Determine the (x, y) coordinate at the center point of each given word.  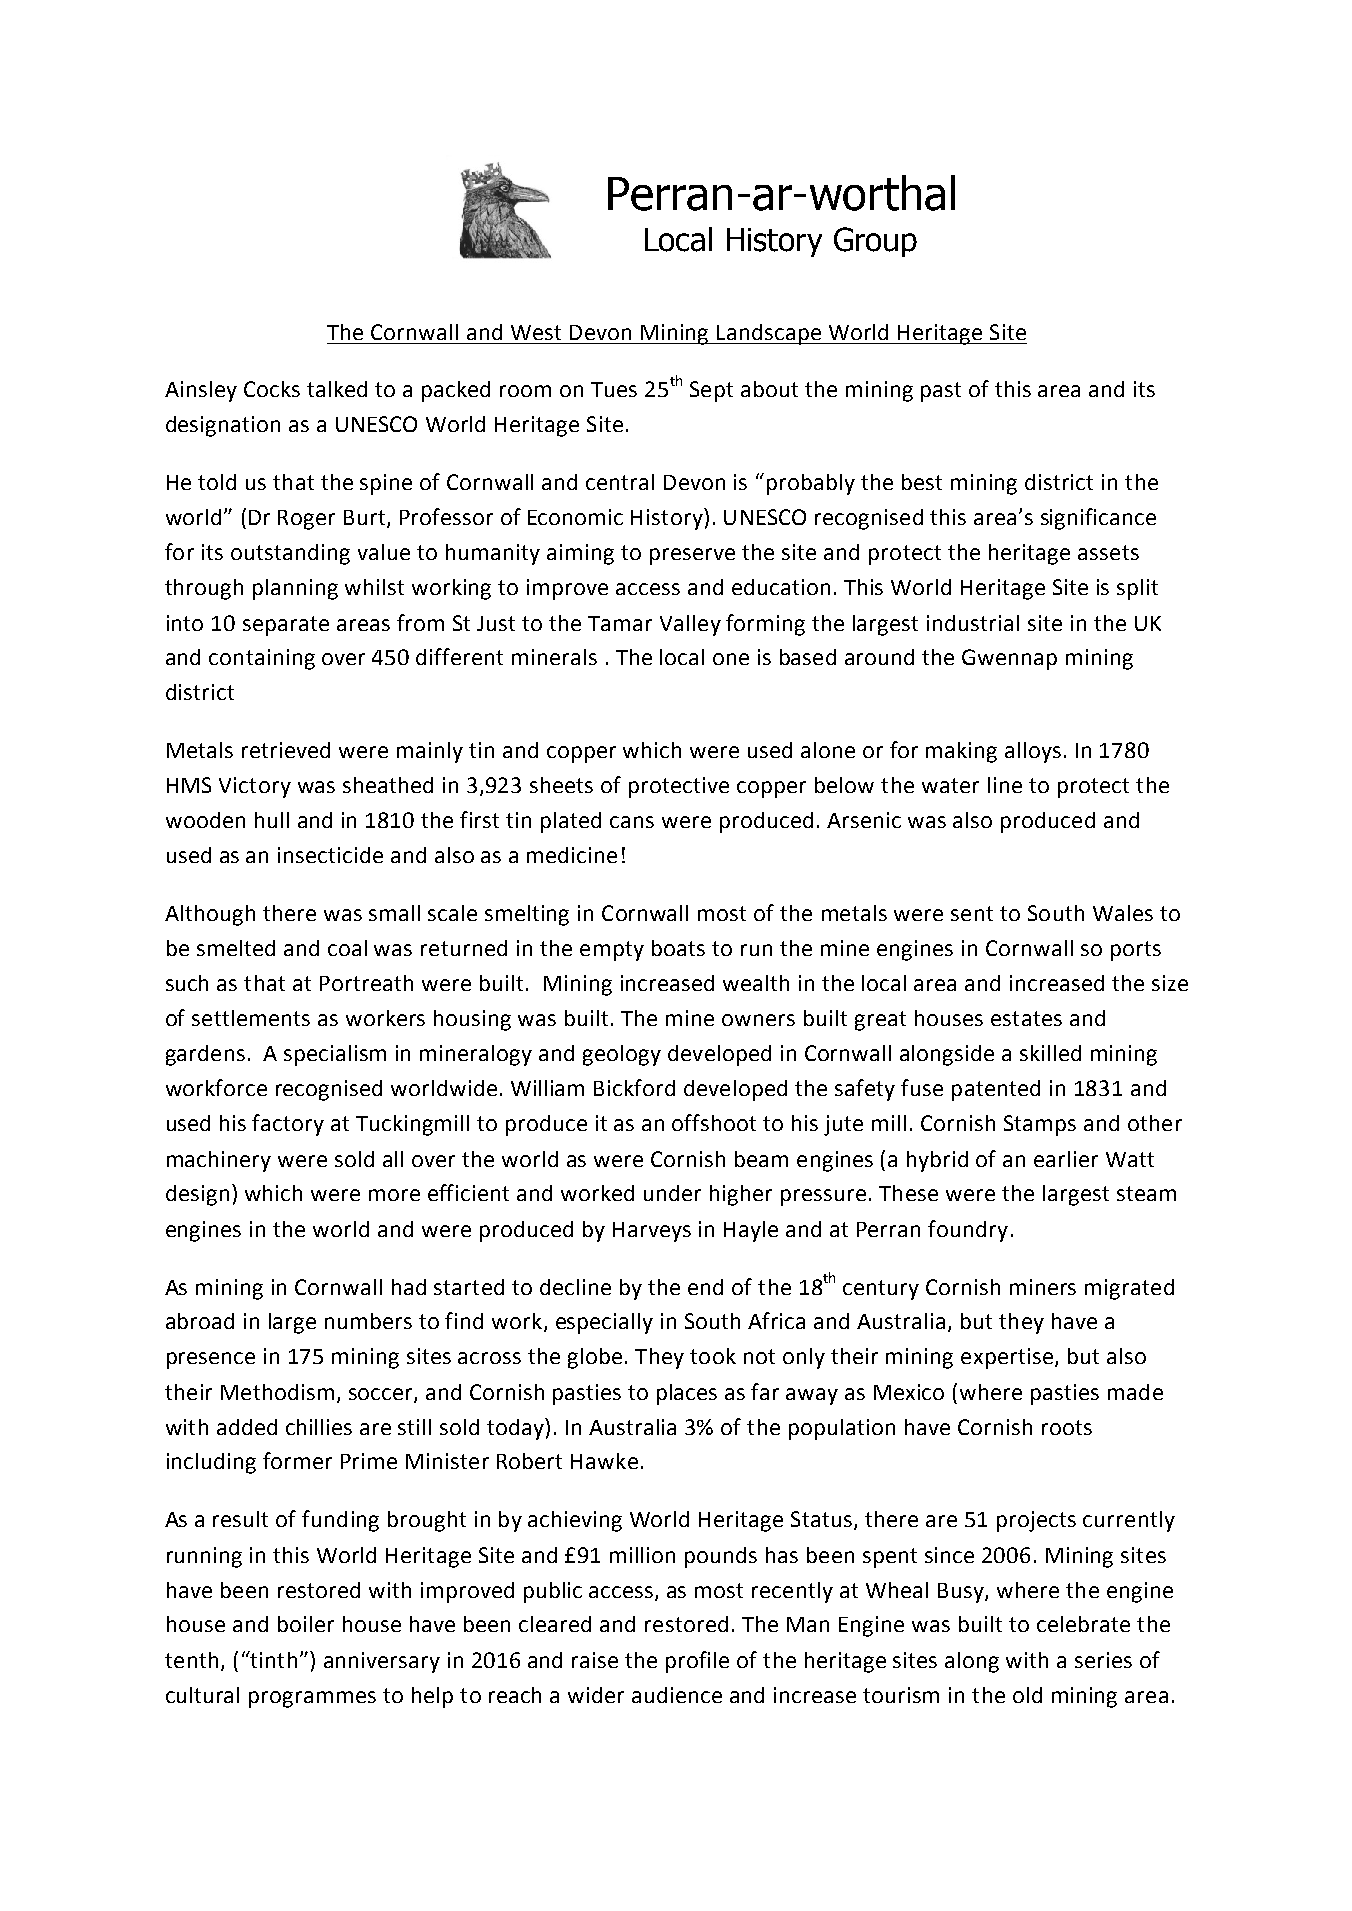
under (672, 1193)
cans (632, 822)
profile (697, 1662)
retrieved (286, 750)
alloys (1033, 752)
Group (875, 242)
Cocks (272, 389)
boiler (306, 1624)
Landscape (769, 334)
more (394, 1195)
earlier (1066, 1159)
